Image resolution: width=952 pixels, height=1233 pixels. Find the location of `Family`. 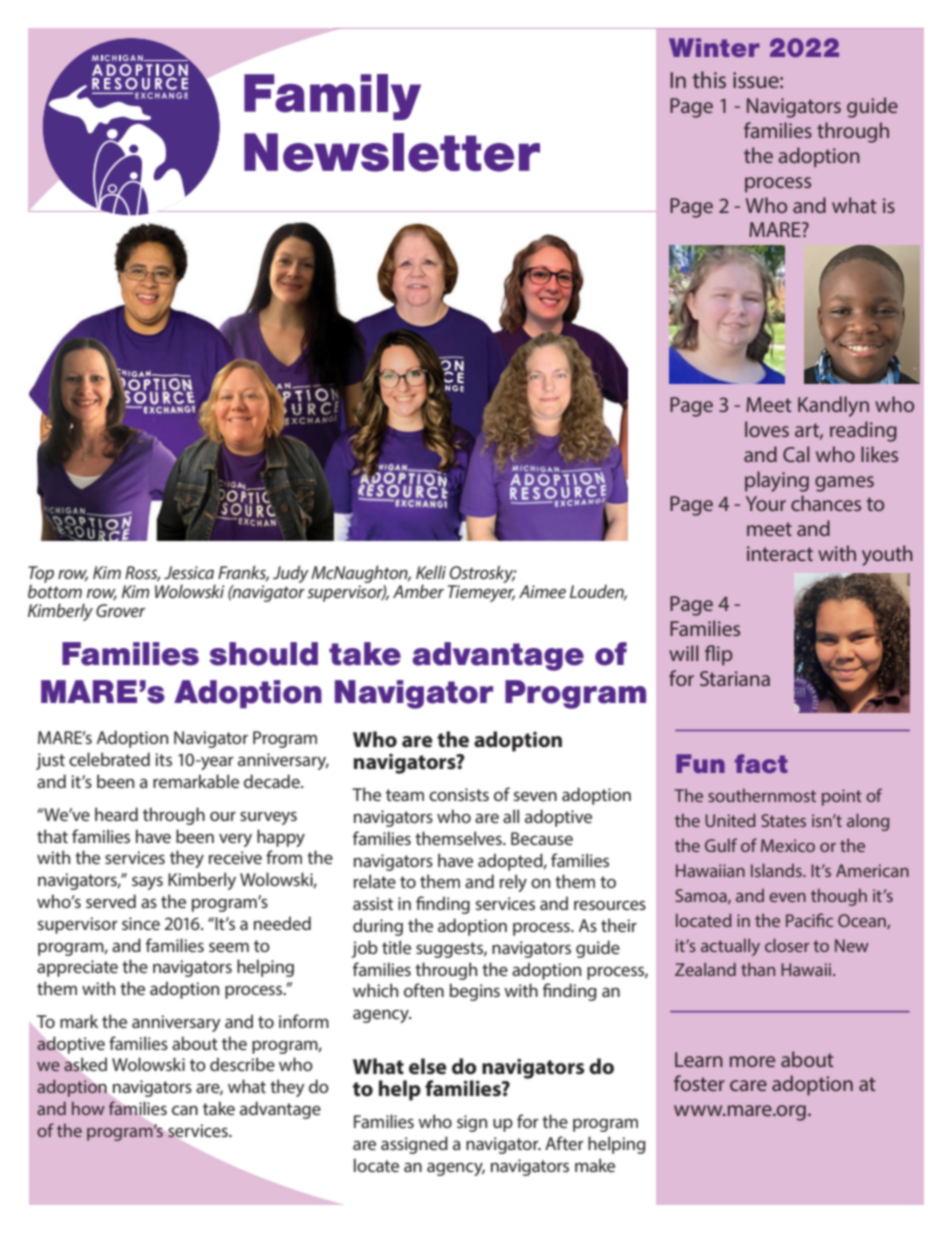

Family is located at coordinates (332, 97).
